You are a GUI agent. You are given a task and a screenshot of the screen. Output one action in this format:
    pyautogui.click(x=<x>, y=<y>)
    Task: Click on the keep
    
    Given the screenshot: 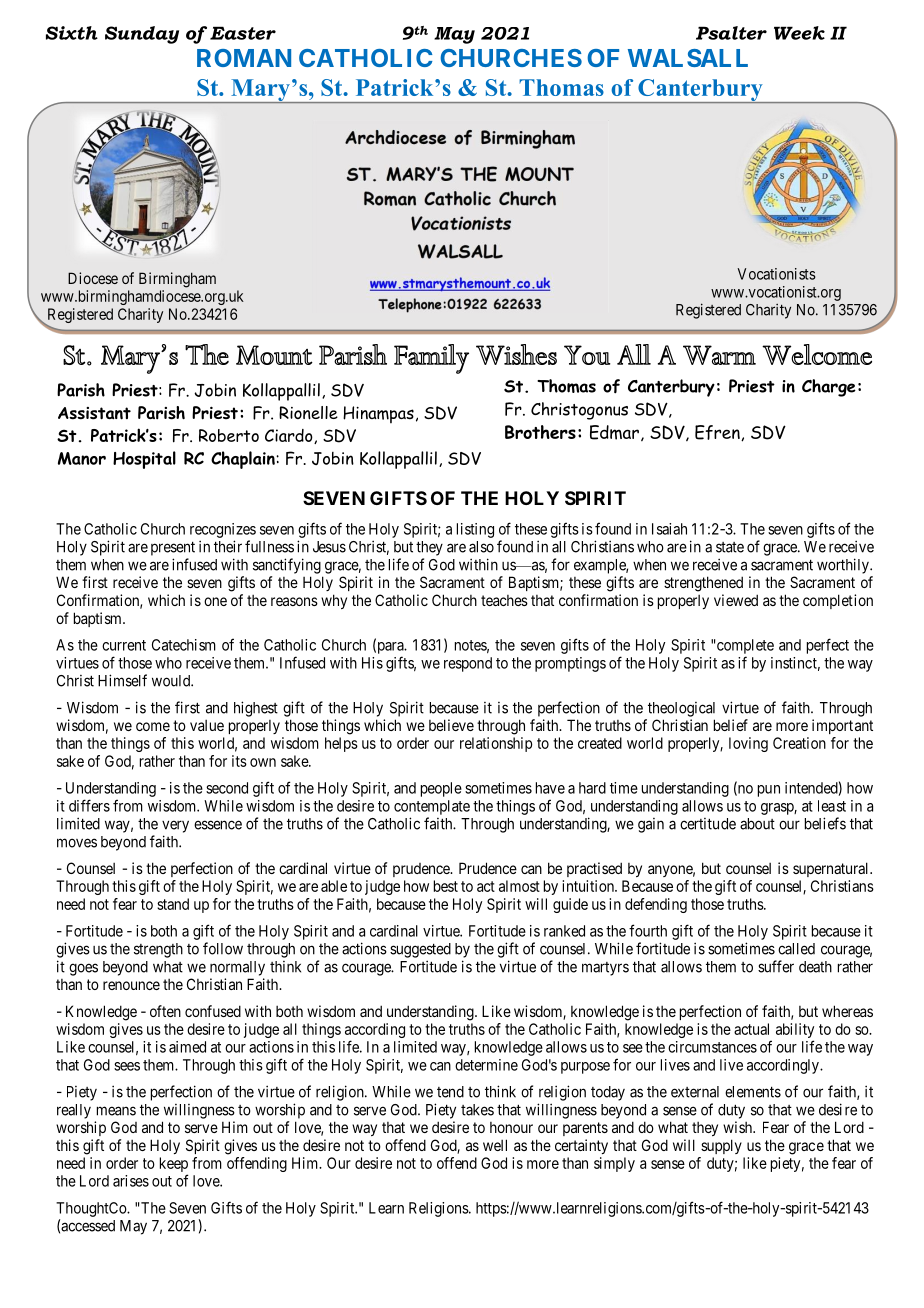 What is the action you would take?
    pyautogui.click(x=174, y=1166)
